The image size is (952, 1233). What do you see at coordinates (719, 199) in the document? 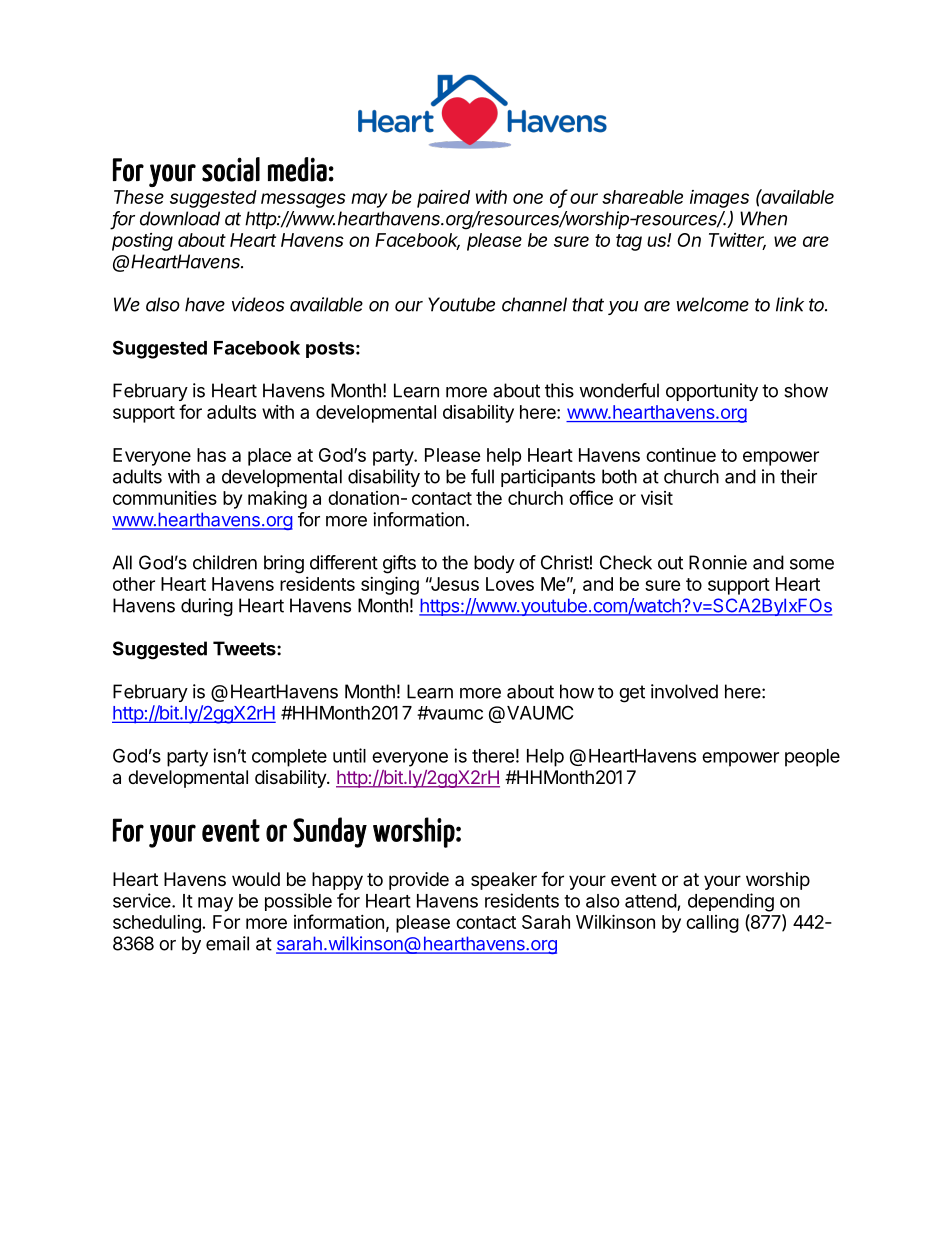
I see `images` at bounding box center [719, 199].
